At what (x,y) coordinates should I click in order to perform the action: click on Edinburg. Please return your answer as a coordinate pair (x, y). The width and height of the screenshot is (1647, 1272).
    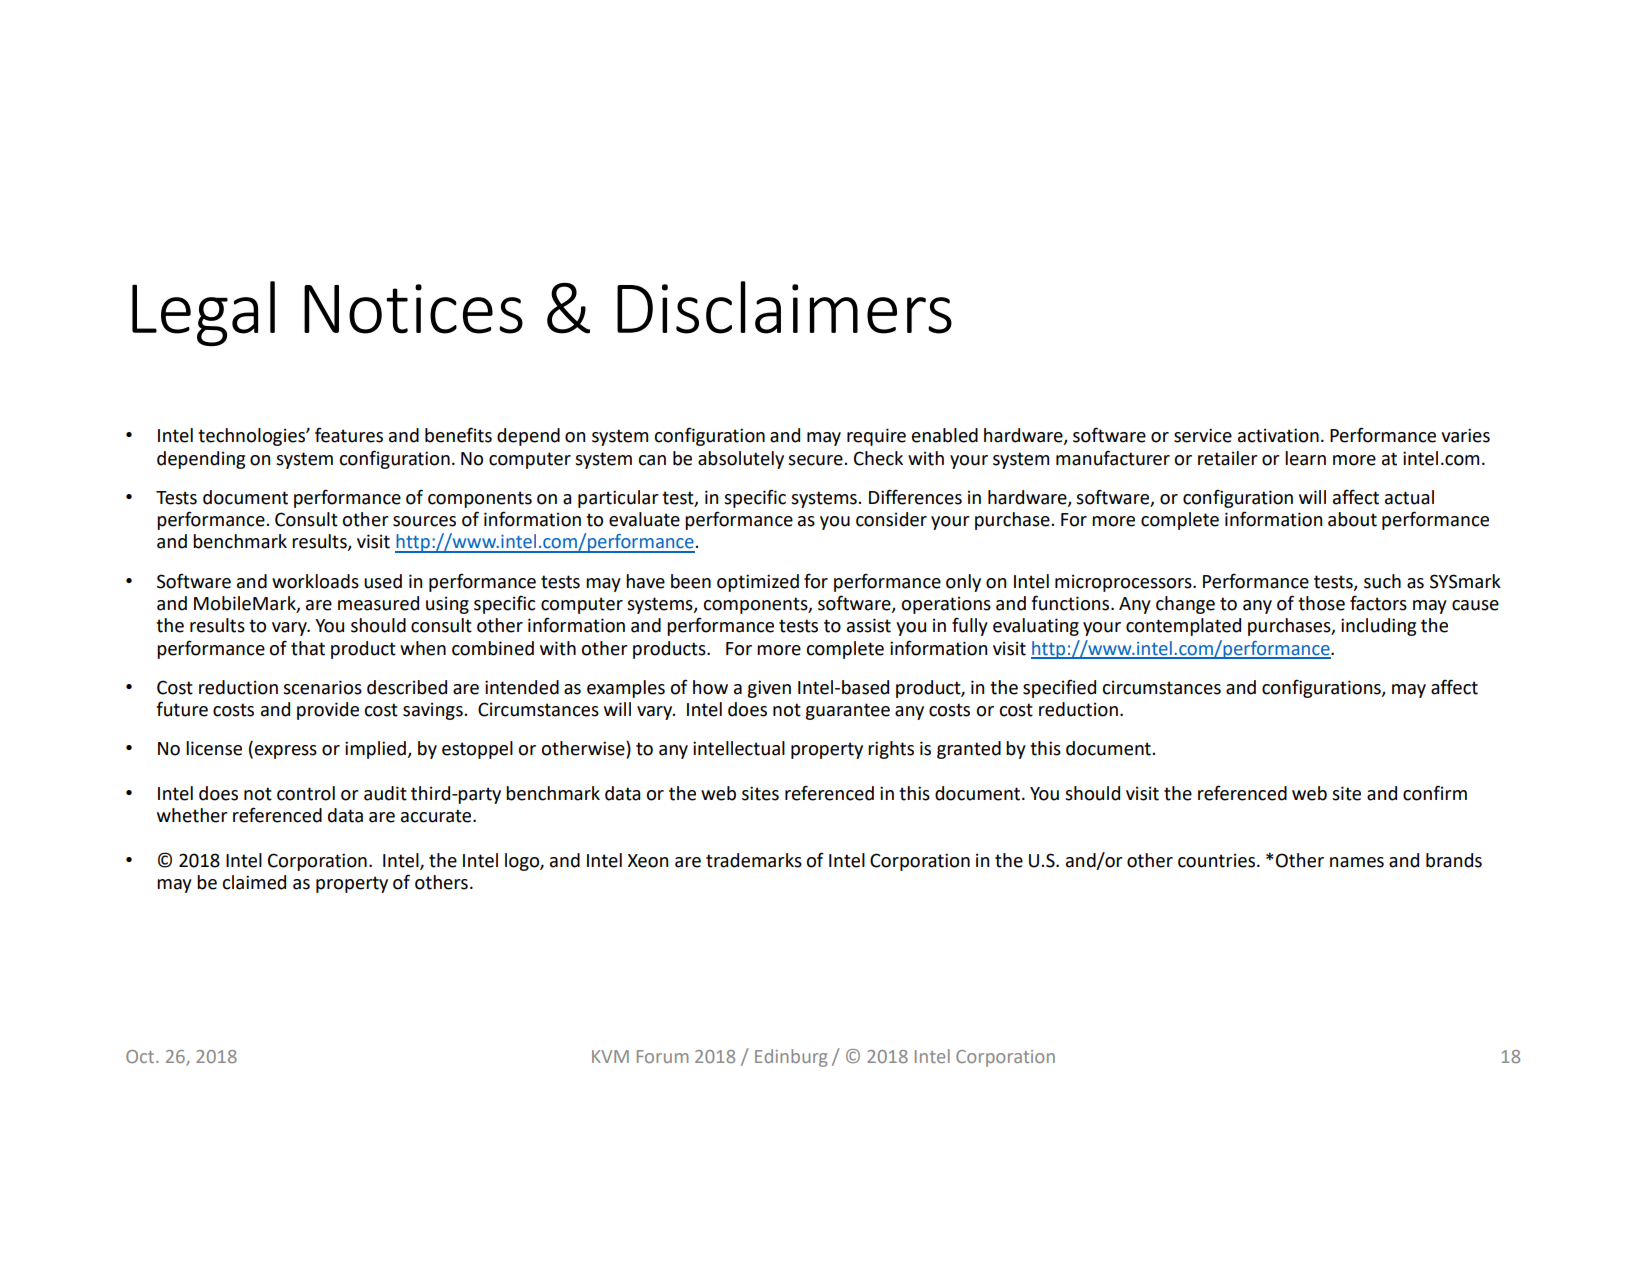
    Looking at the image, I should click on (791, 1058).
